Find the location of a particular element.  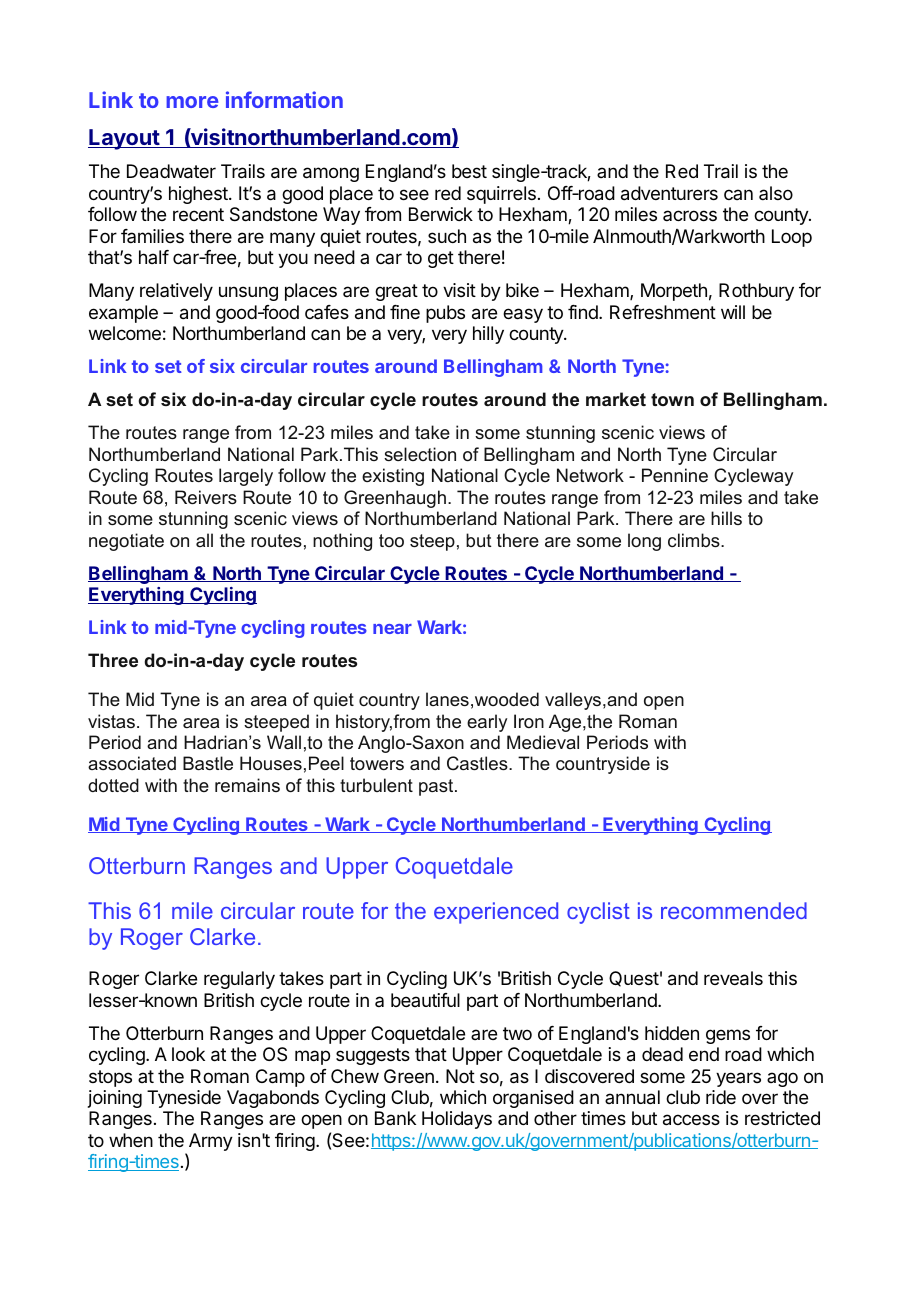

Army is located at coordinates (209, 1143).
